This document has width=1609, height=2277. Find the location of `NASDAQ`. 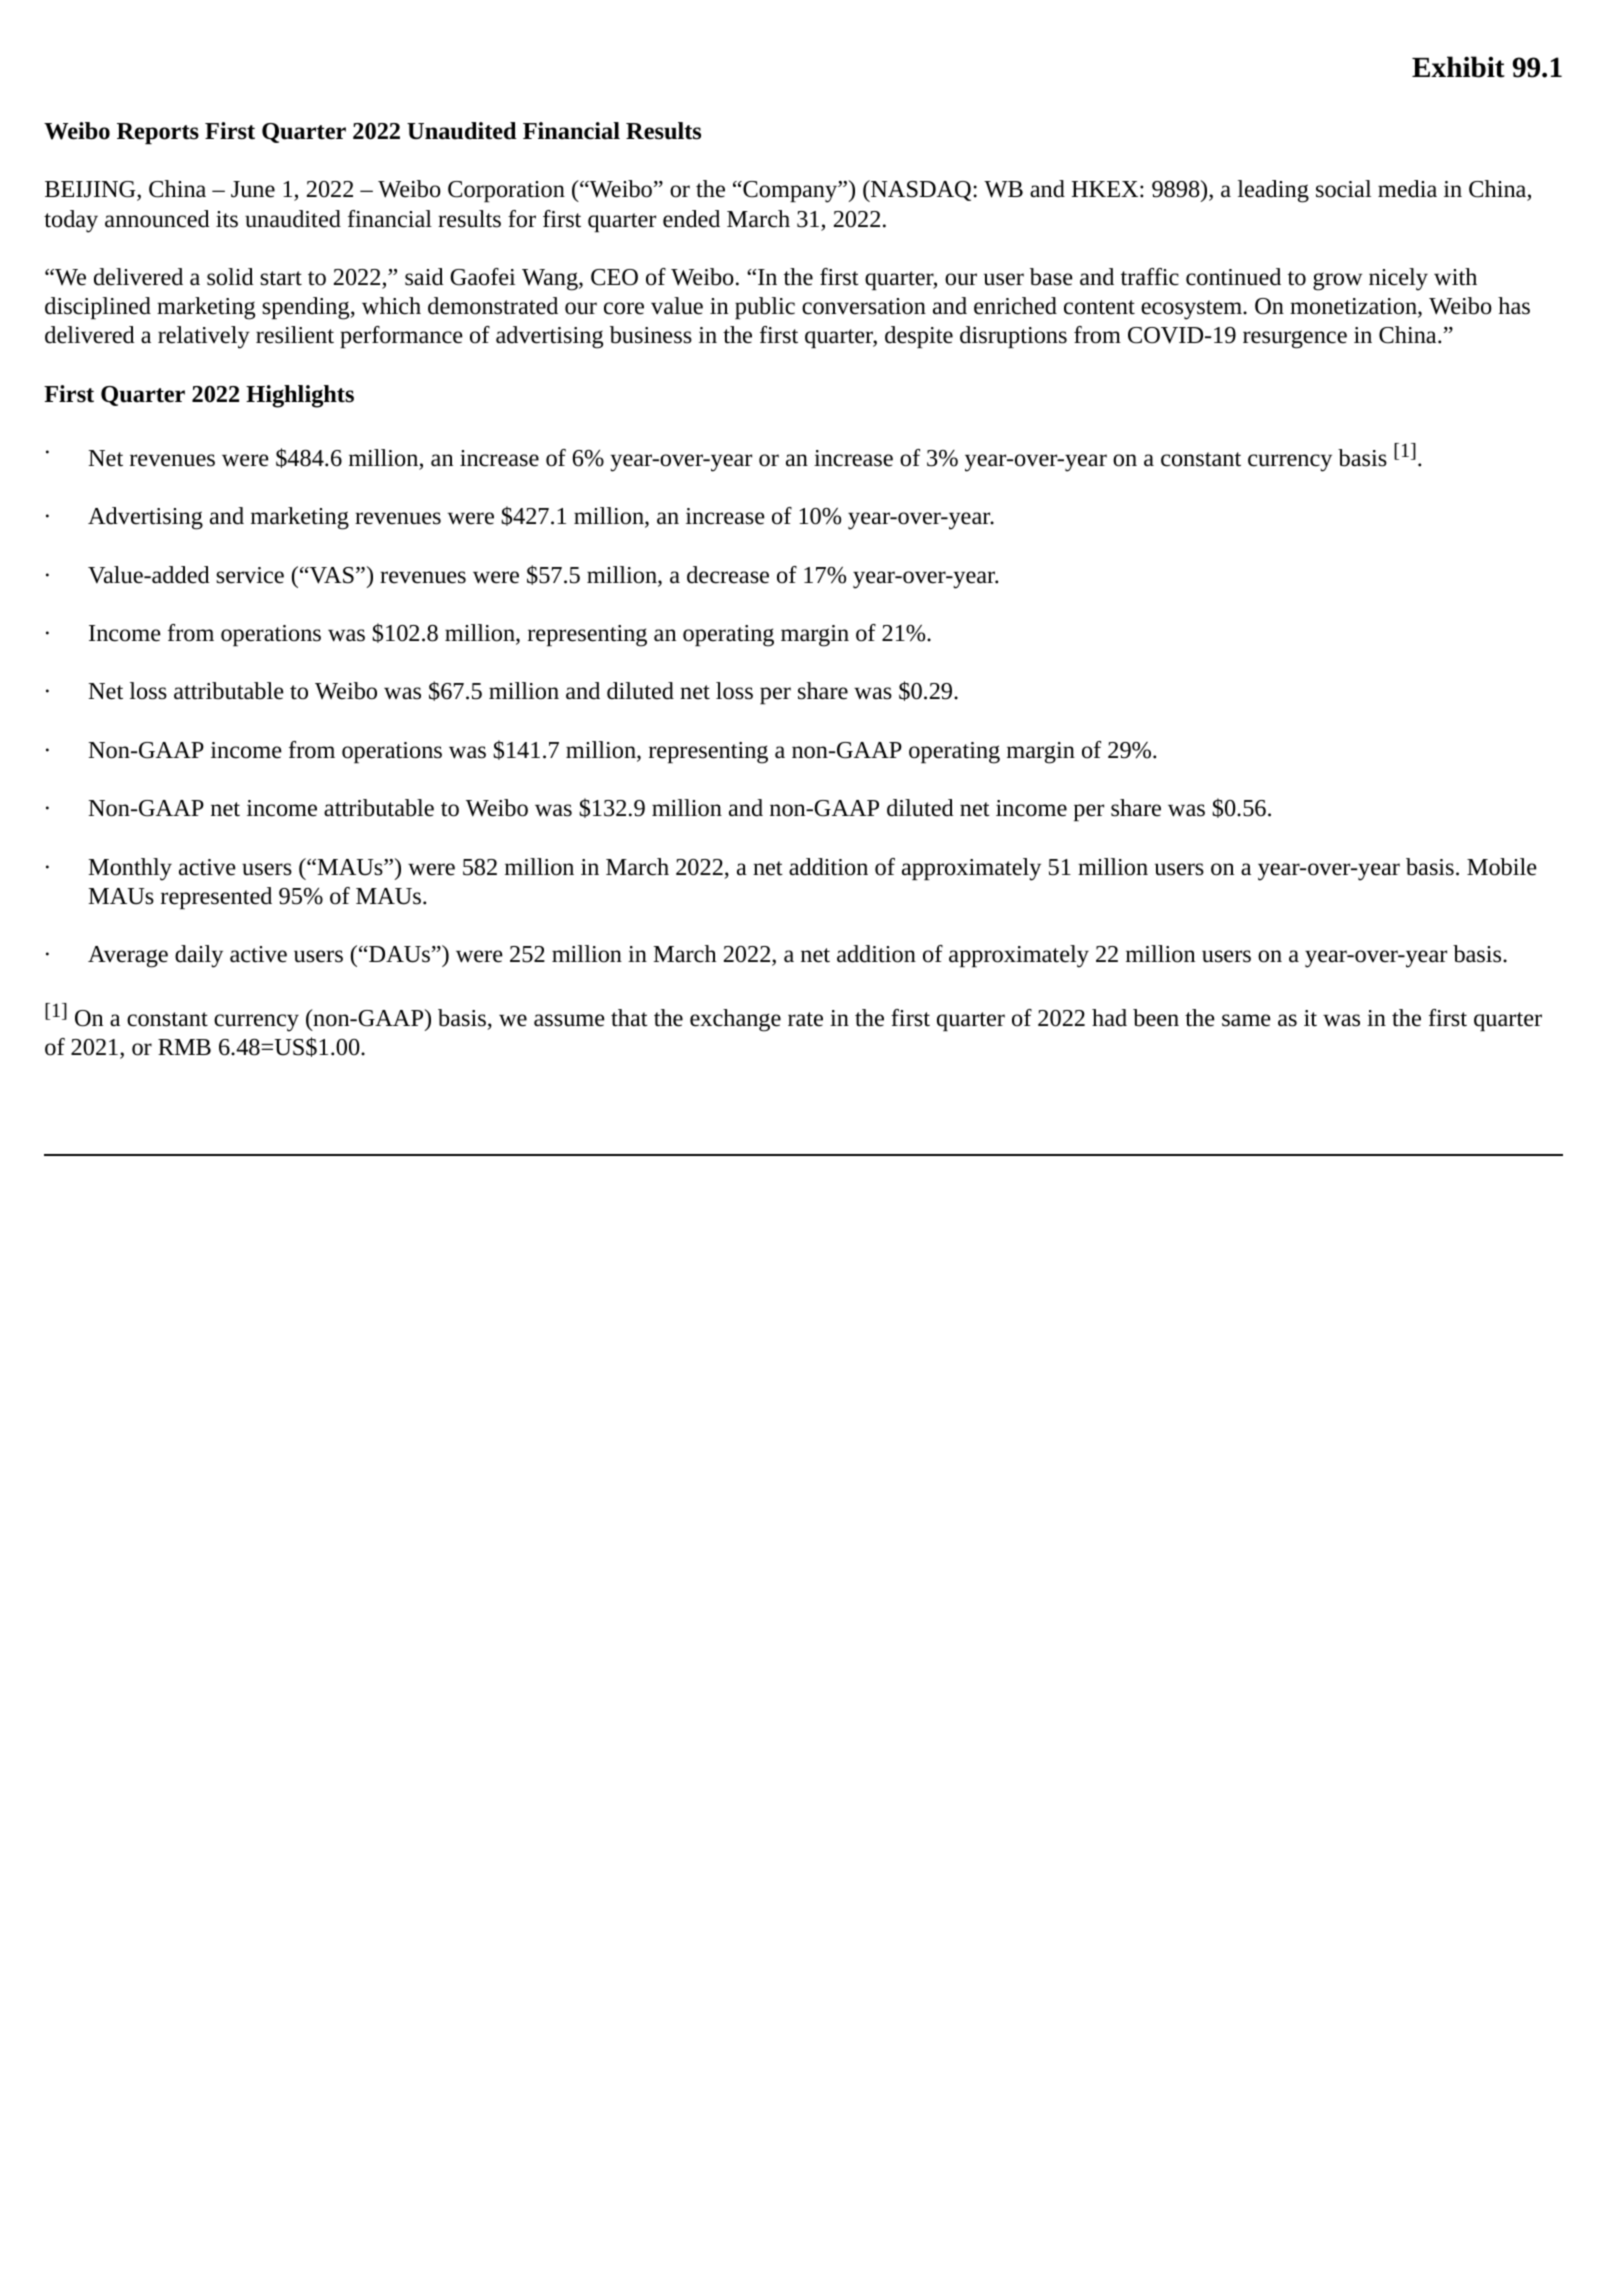

NASDAQ is located at coordinates (921, 191).
